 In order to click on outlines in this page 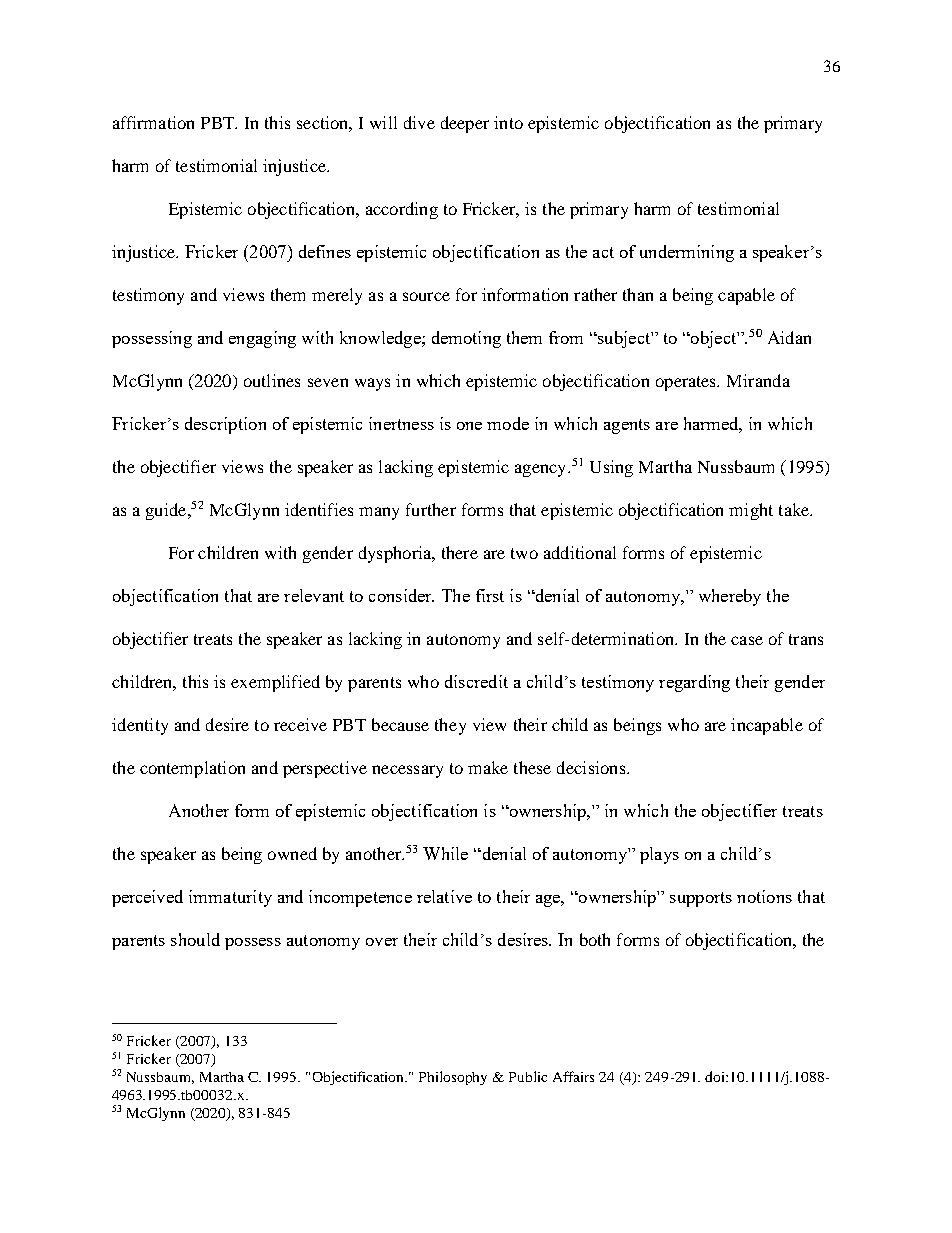, I will do `click(272, 380)`.
